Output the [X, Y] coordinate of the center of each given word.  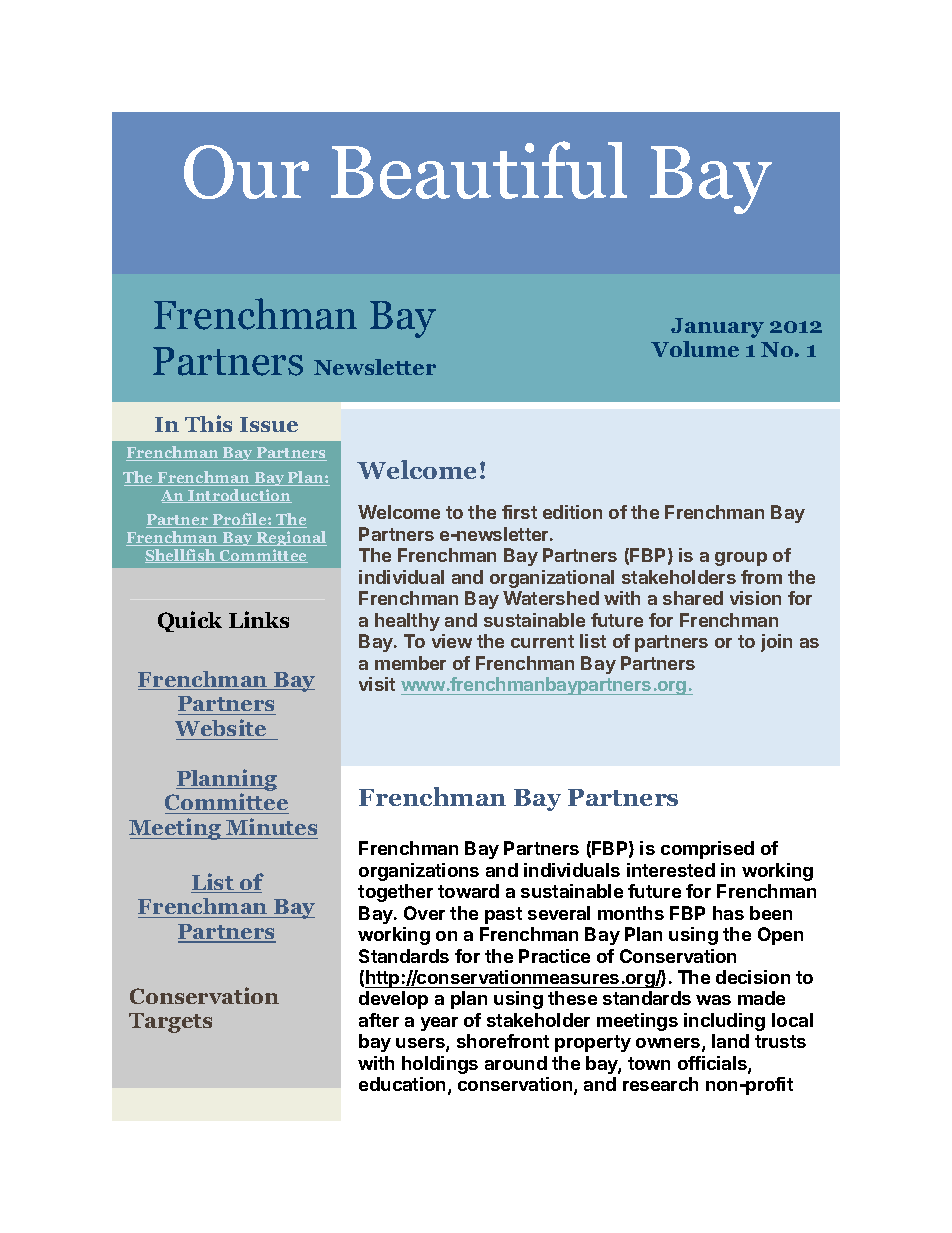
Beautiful [479, 170]
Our [246, 172]
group [741, 559]
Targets [170, 1023]
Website [222, 729]
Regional [290, 538]
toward [468, 891]
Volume [695, 349]
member [410, 663]
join [776, 643]
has [728, 913]
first [519, 512]
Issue [269, 424]
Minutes [271, 828]
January [717, 328]
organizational [552, 579]
